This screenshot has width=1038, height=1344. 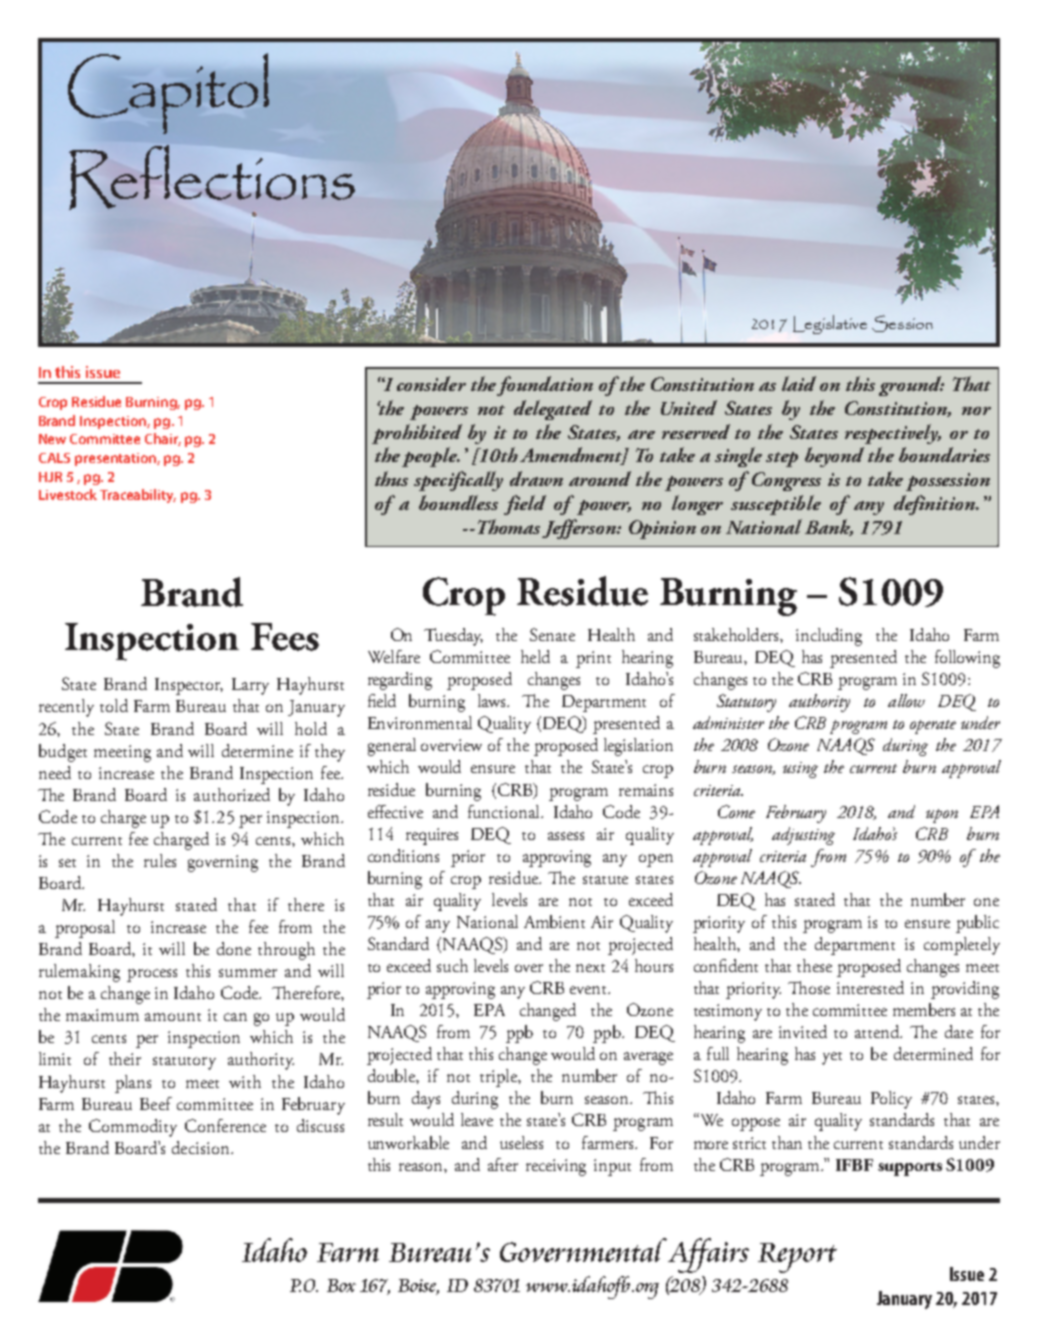 I want to click on after, so click(x=503, y=1164).
